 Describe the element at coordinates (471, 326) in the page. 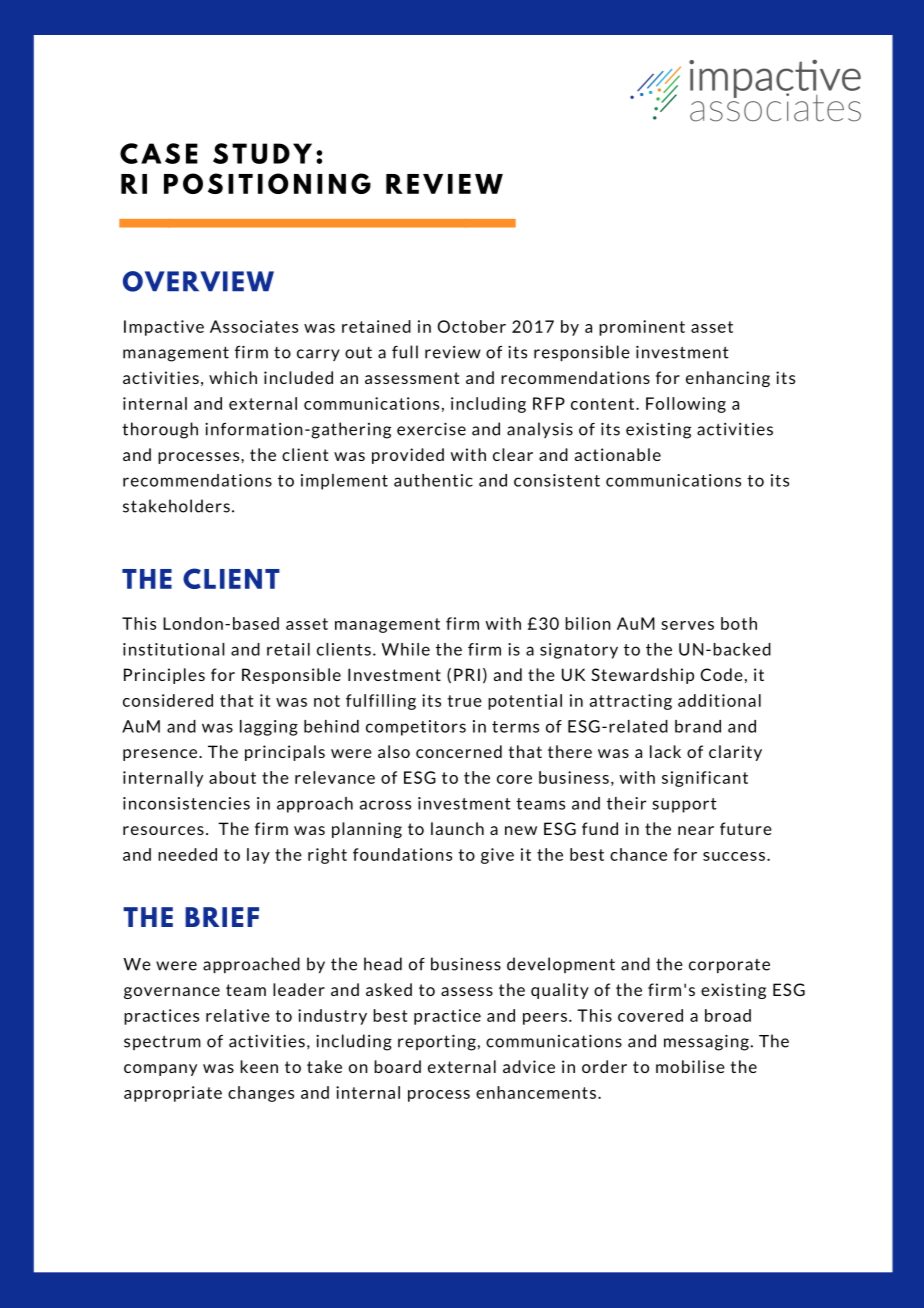

I see `October` at that location.
